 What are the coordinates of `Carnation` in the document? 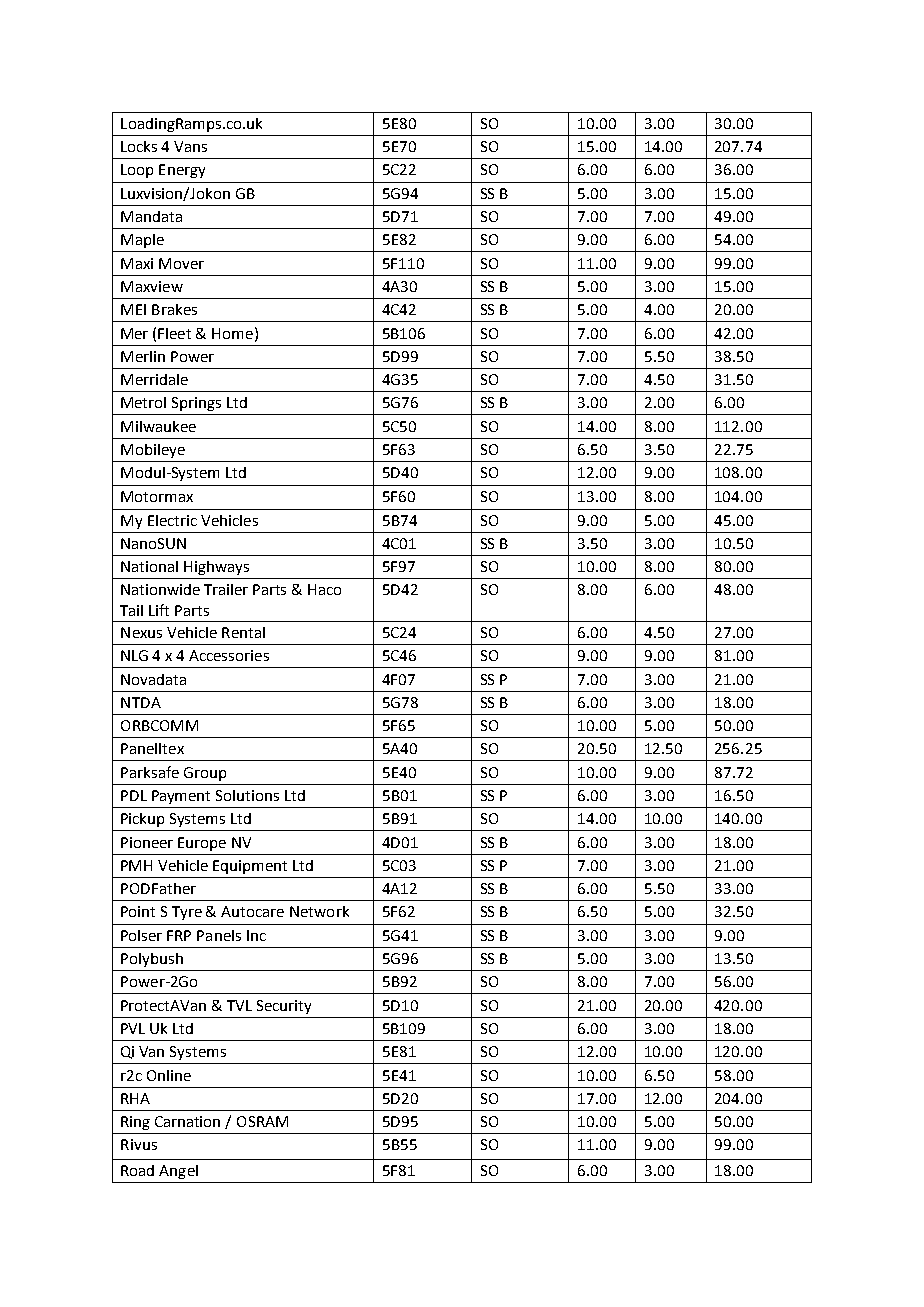 It's located at (187, 1121).
